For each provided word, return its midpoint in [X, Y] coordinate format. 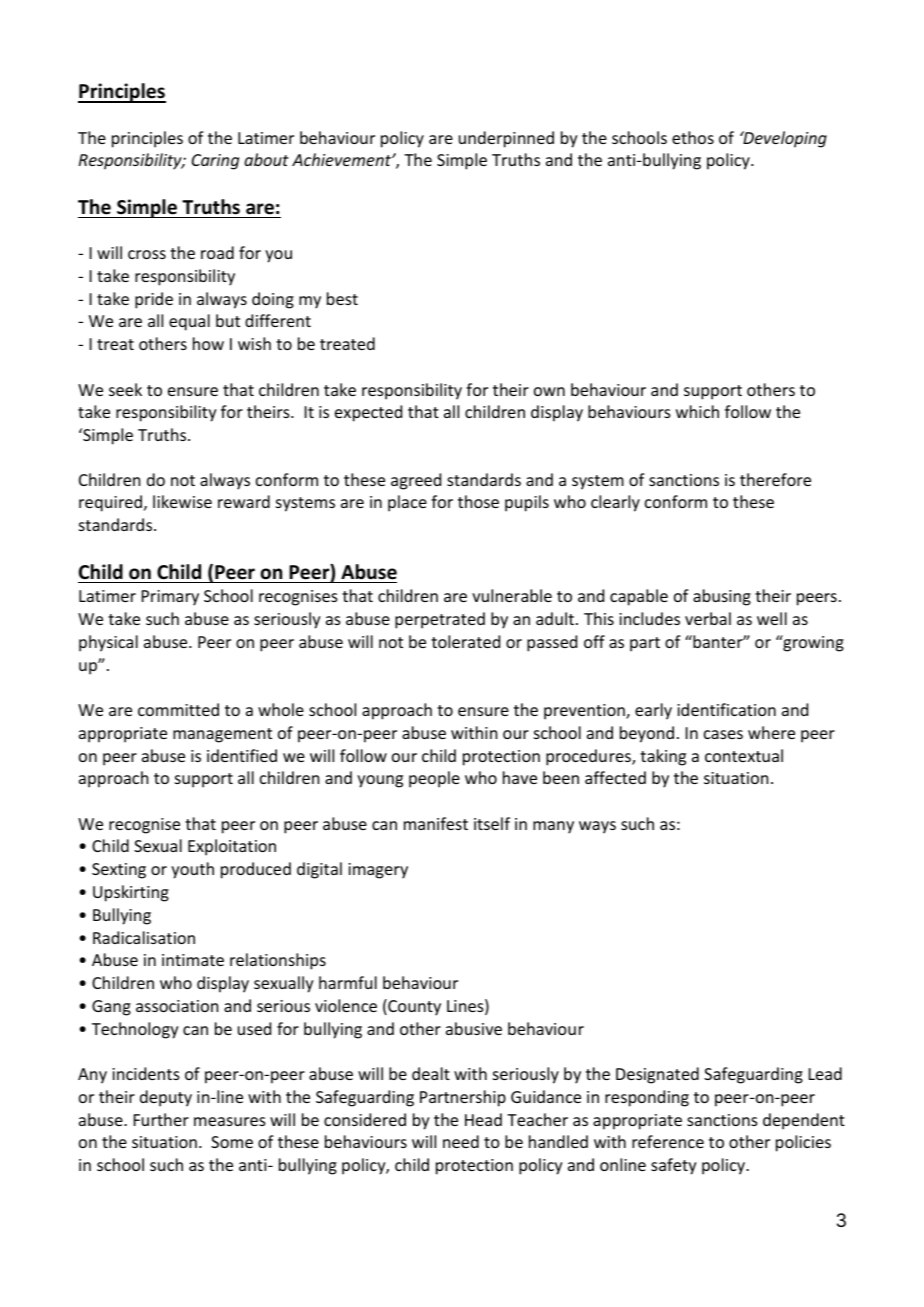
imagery [378, 871]
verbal [708, 618]
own [549, 391]
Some [232, 1142]
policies [803, 1143]
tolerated [465, 641]
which [697, 411]
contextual [744, 755]
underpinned [506, 139]
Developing [784, 139]
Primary [170, 598]
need [461, 1141]
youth [192, 870]
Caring [215, 162]
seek [125, 389]
